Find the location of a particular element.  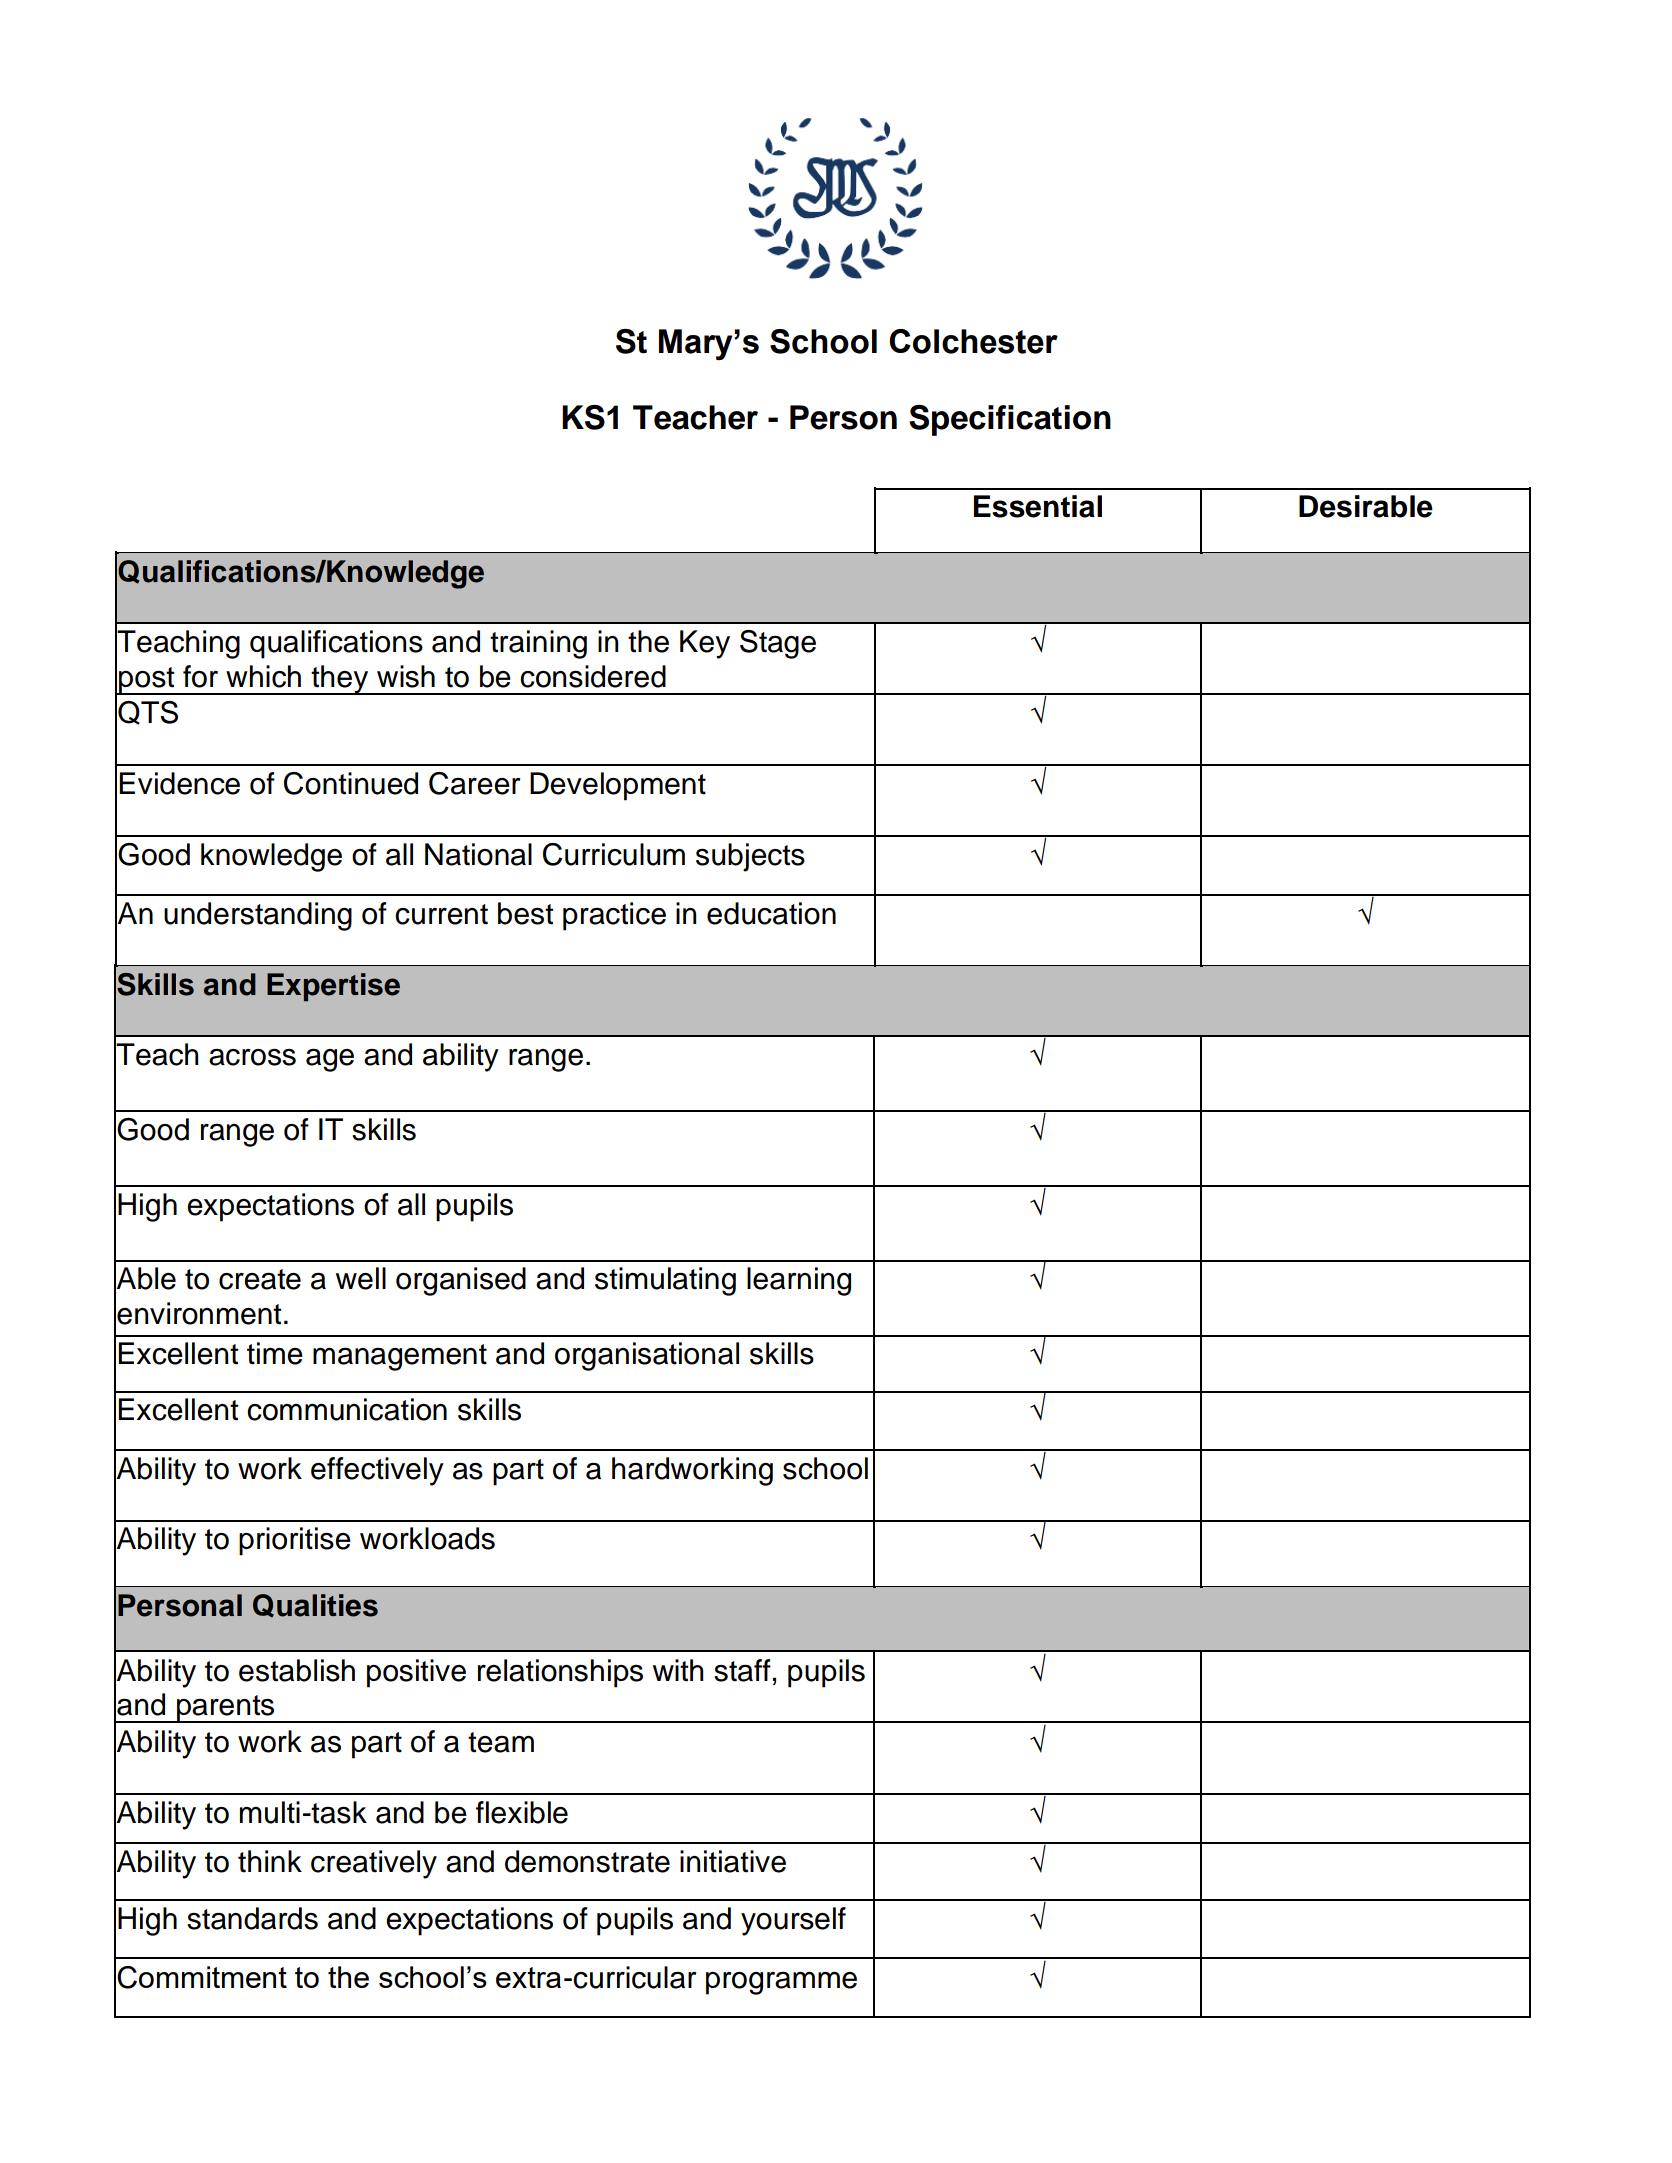

practice is located at coordinates (614, 916).
